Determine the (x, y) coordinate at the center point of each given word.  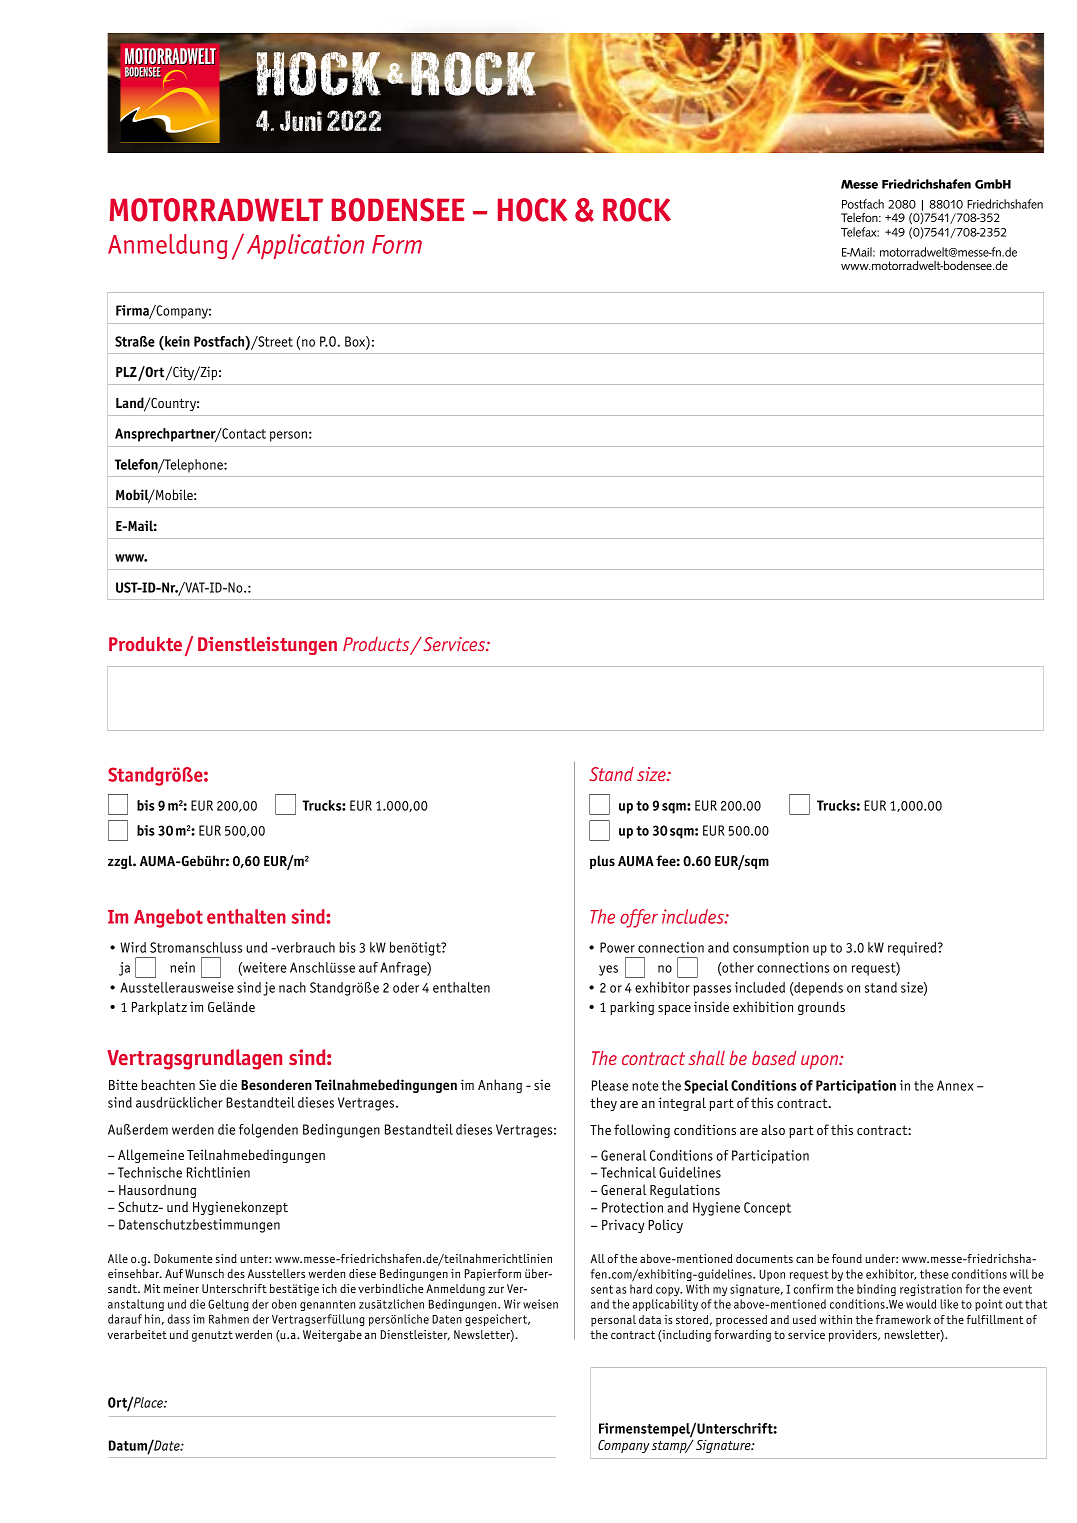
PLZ (126, 372)
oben (284, 1304)
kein (176, 341)
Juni (301, 121)
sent (602, 1289)
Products (377, 645)
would (921, 1304)
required (913, 949)
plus (602, 862)
